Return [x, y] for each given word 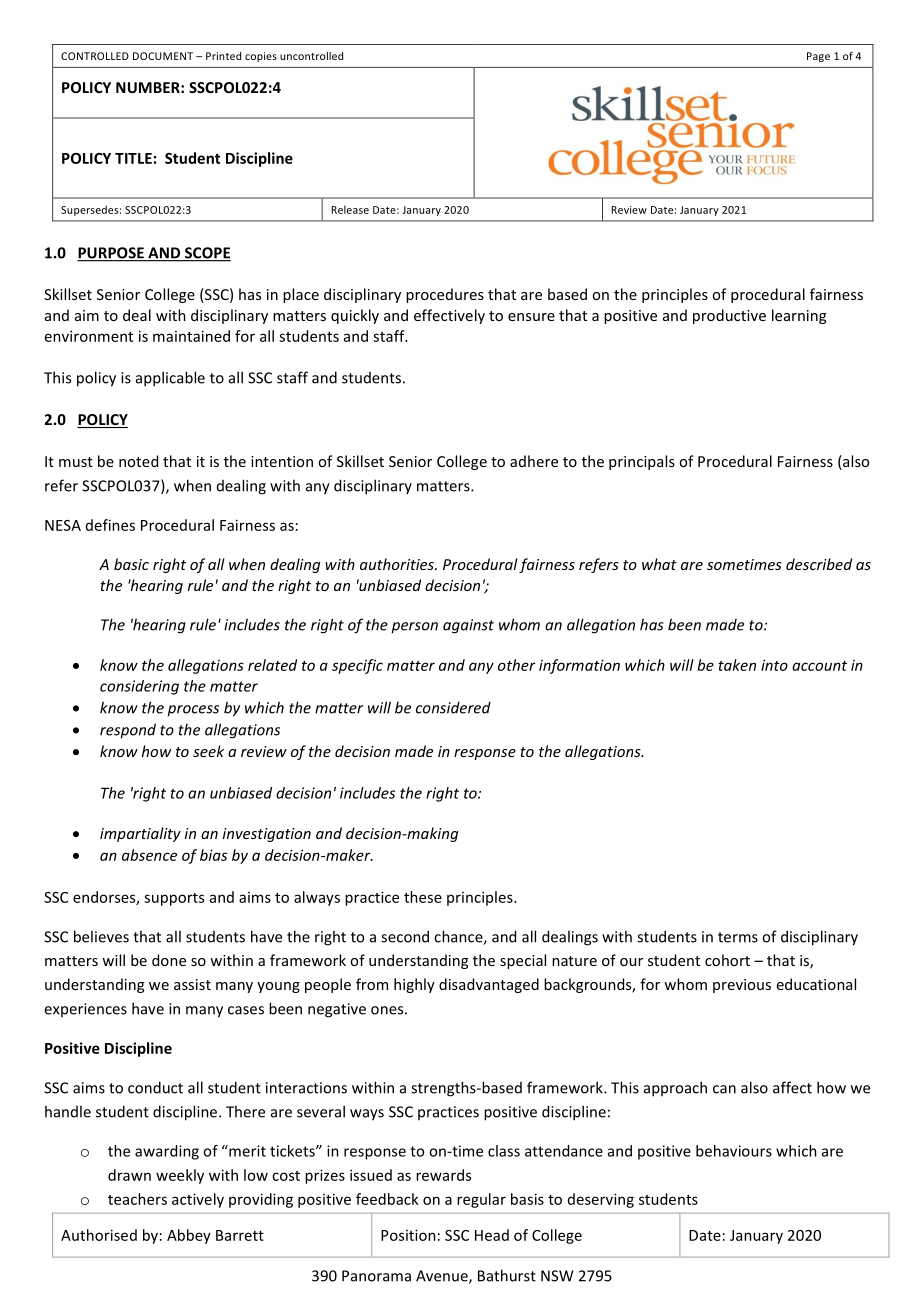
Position [408, 1235]
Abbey [189, 1236]
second [405, 936]
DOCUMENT [163, 56]
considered [453, 707]
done [169, 960]
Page [818, 57]
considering [139, 687]
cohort [727, 960]
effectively [449, 316]
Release [350, 209]
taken [737, 665]
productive [729, 316]
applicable [170, 379]
